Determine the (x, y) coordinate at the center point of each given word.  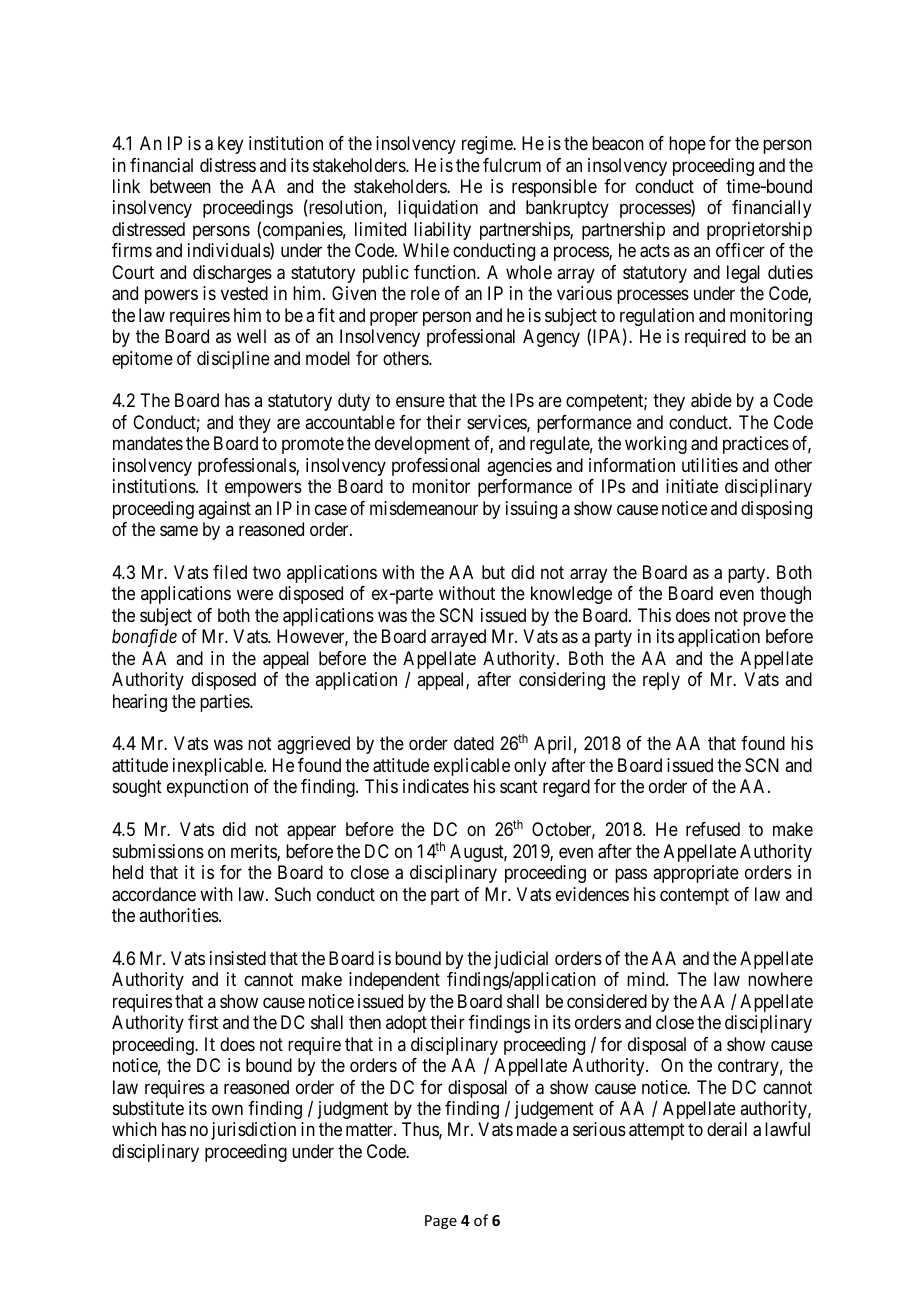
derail (727, 1129)
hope (687, 145)
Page (441, 1222)
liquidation (438, 209)
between (180, 186)
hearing (140, 703)
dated (474, 743)
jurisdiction (253, 1131)
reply (661, 681)
